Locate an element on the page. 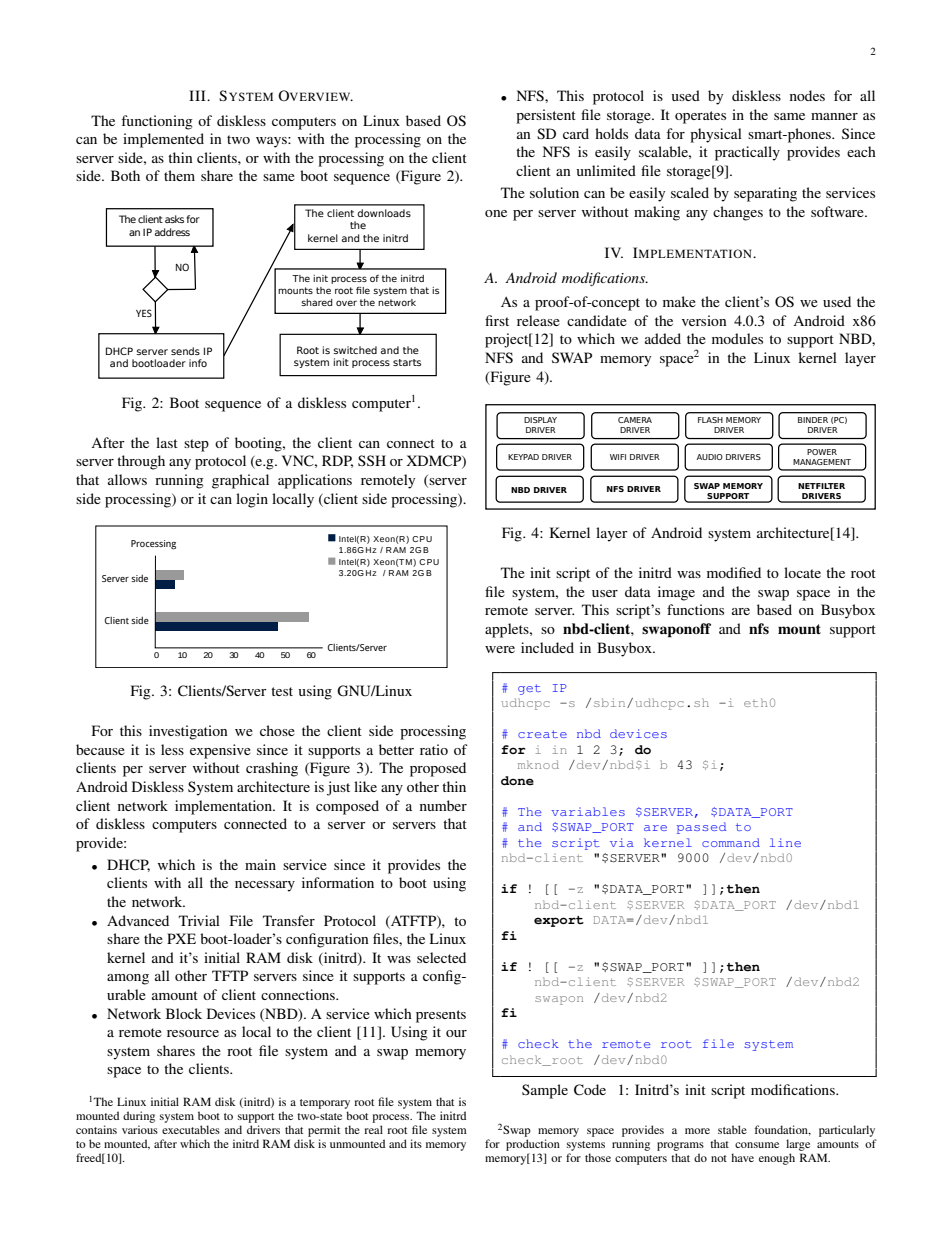  step is located at coordinates (196, 445).
